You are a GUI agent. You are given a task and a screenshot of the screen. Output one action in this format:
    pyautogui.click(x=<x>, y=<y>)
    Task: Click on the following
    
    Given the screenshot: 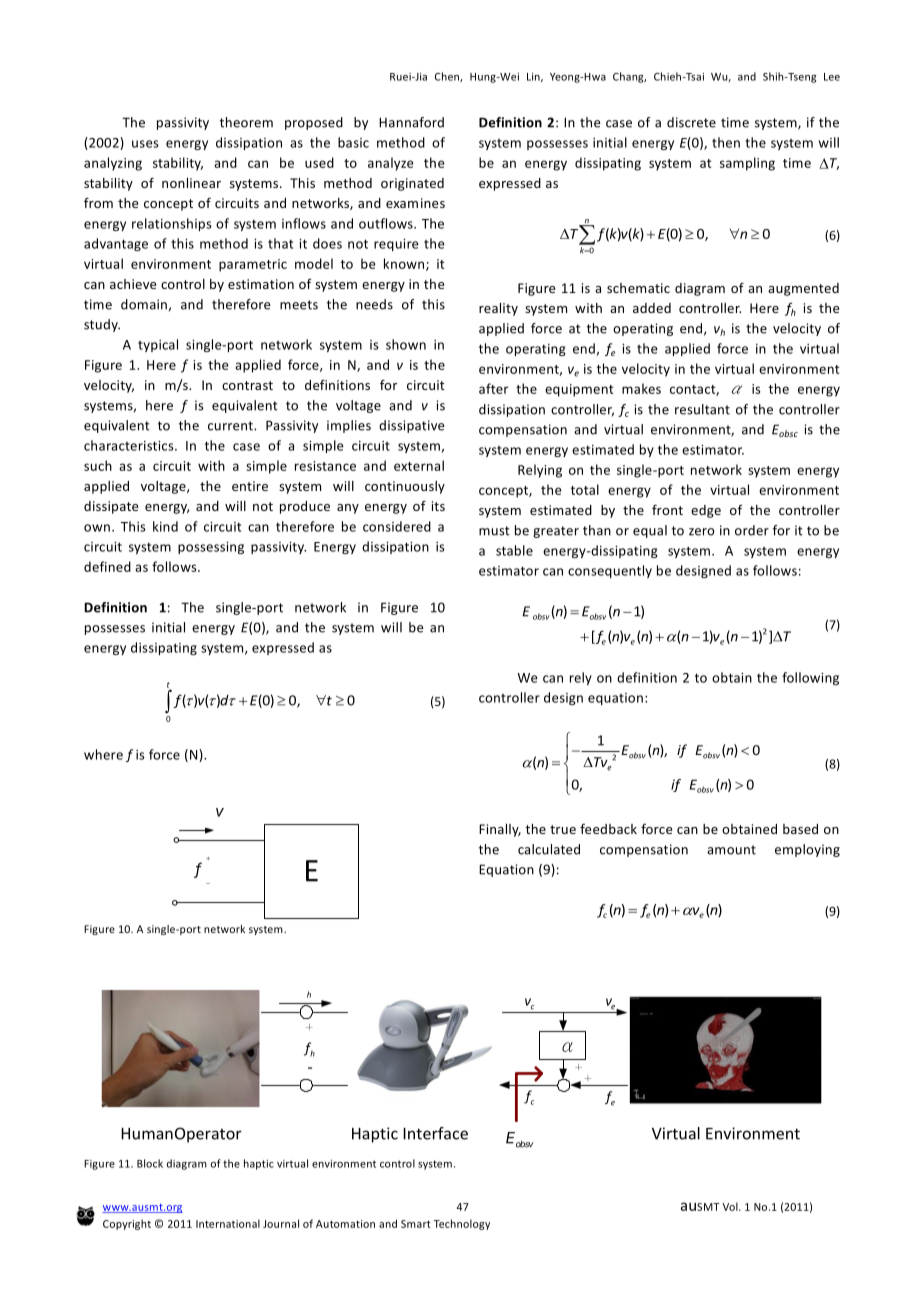 What is the action you would take?
    pyautogui.click(x=810, y=678)
